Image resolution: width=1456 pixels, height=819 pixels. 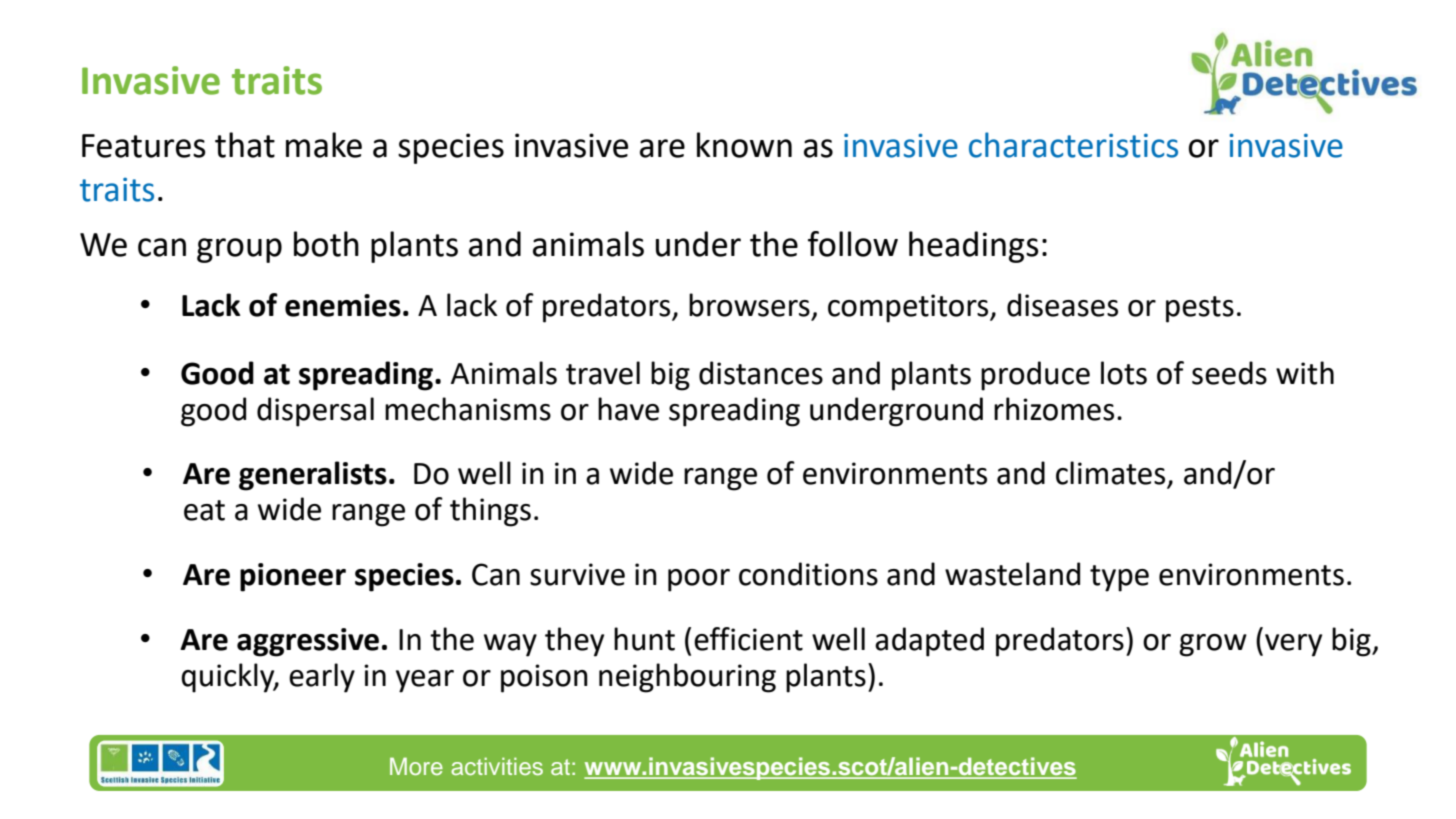 What do you see at coordinates (699, 580) in the screenshot?
I see `poor` at bounding box center [699, 580].
